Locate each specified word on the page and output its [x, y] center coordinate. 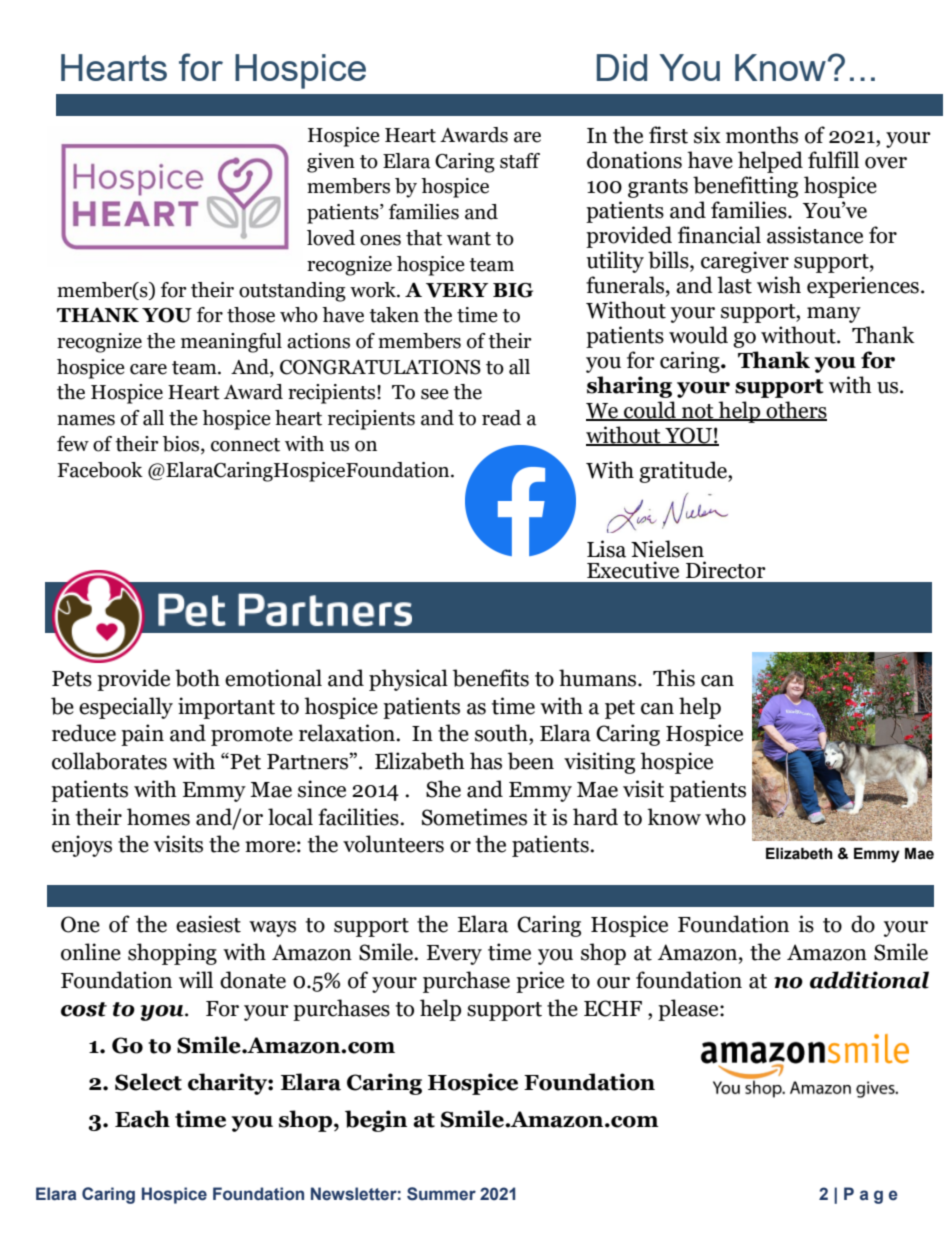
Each [142, 1119]
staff [520, 161]
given [331, 163]
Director [726, 570]
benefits [491, 678]
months [762, 135]
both [197, 678]
